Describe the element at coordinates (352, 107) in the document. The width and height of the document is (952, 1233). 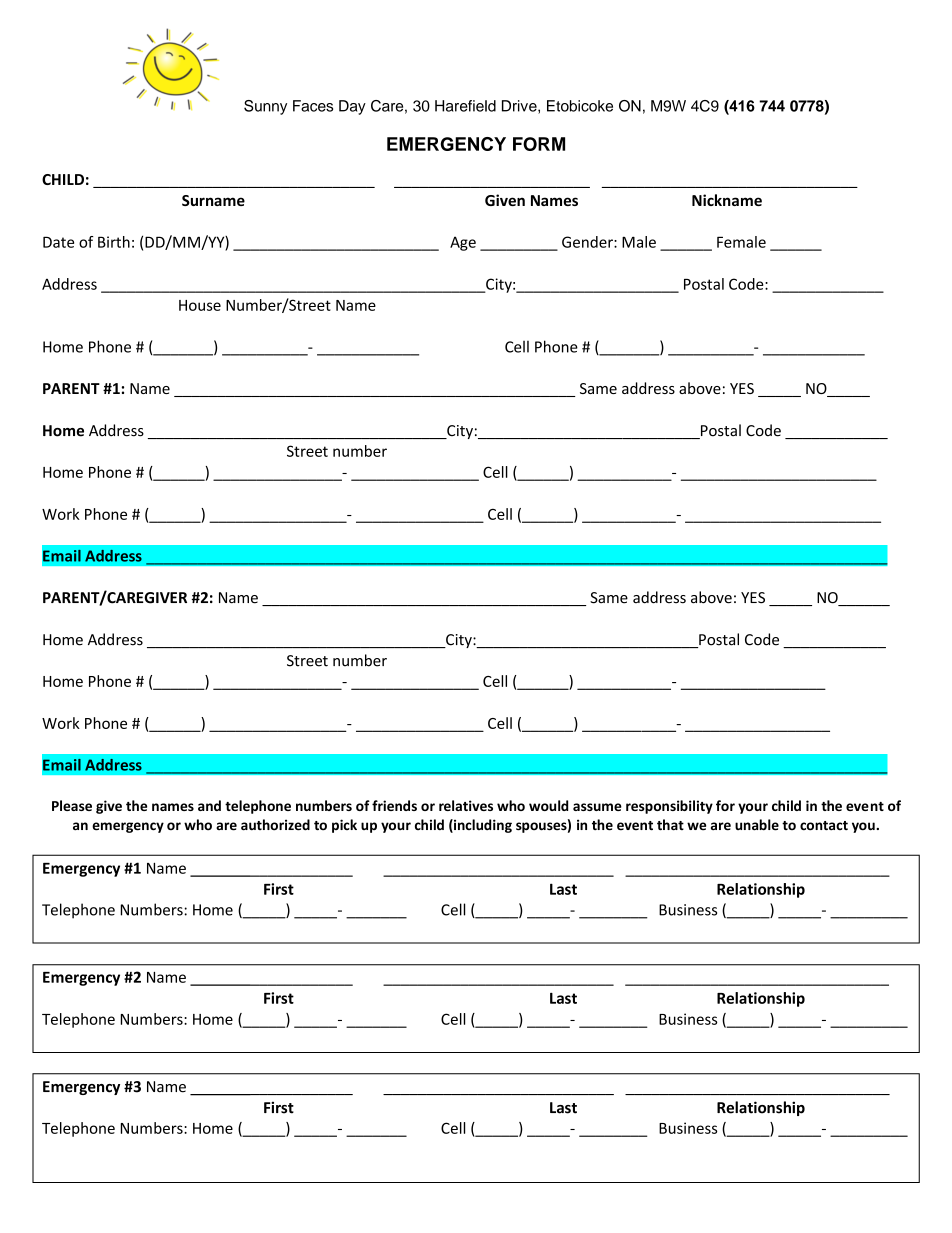
I see `Day` at that location.
